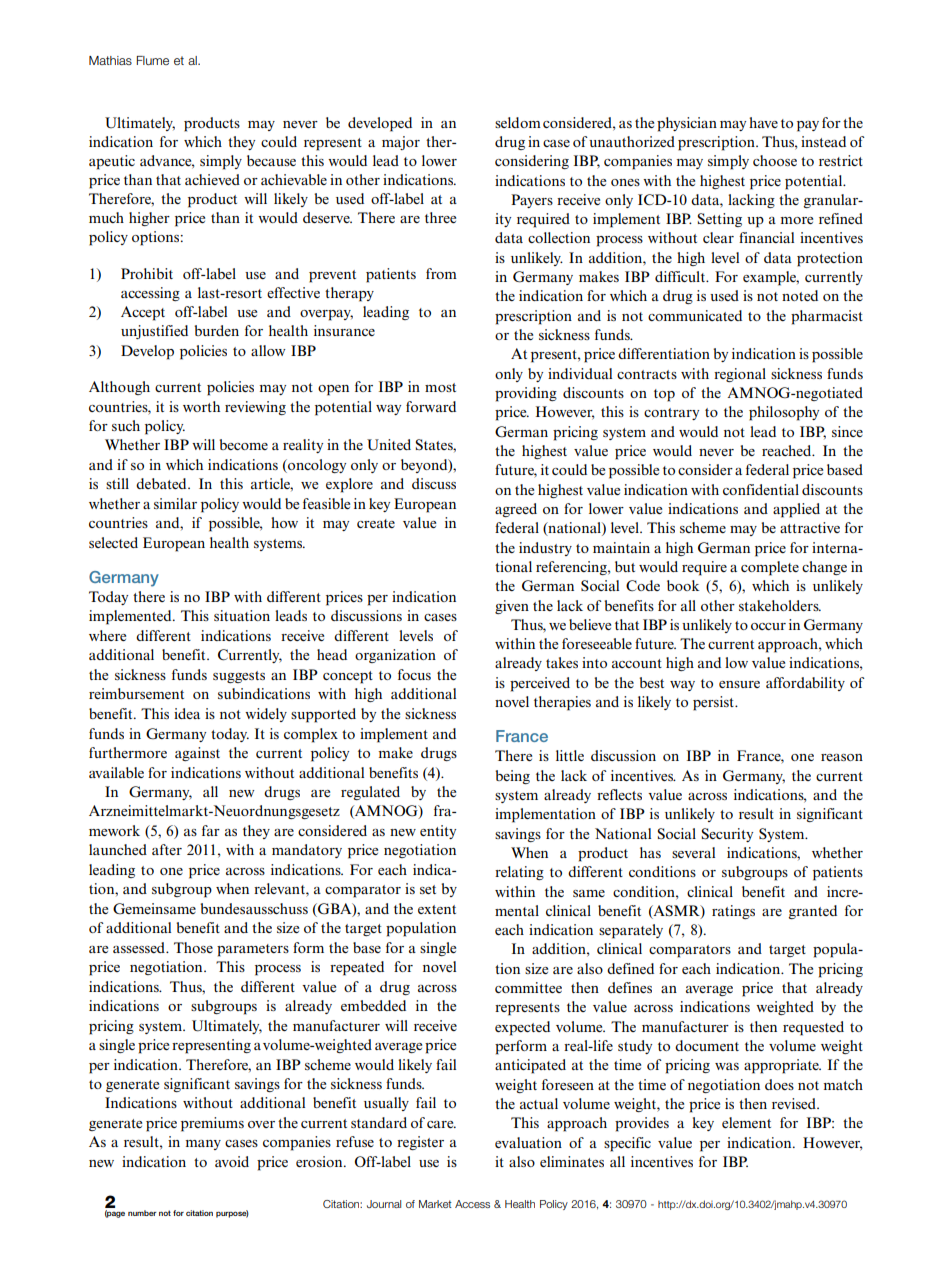  Describe the element at coordinates (768, 626) in the page. I see `occur` at that location.
